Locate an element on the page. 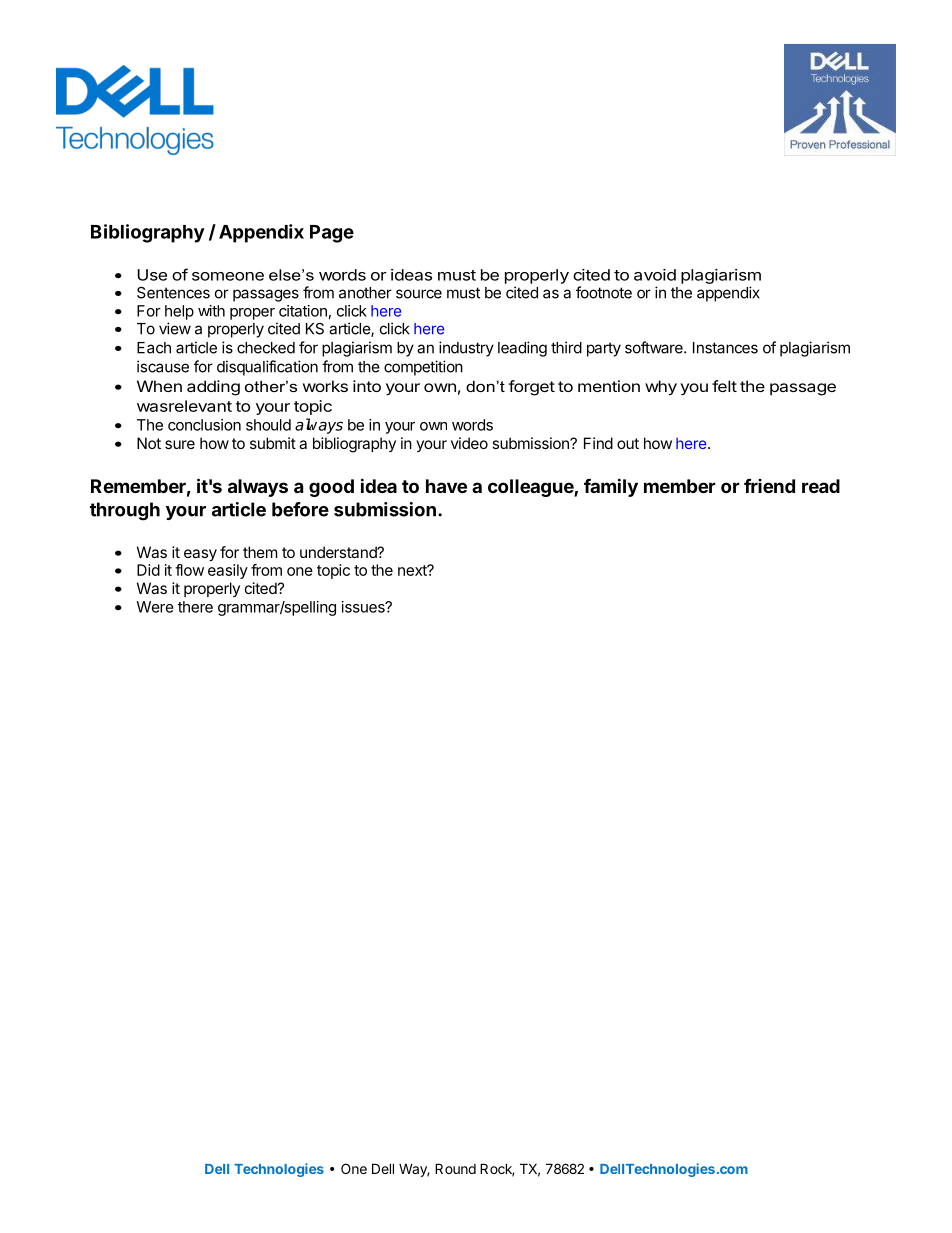 This image has height=1233, width=952. Round is located at coordinates (455, 1168).
